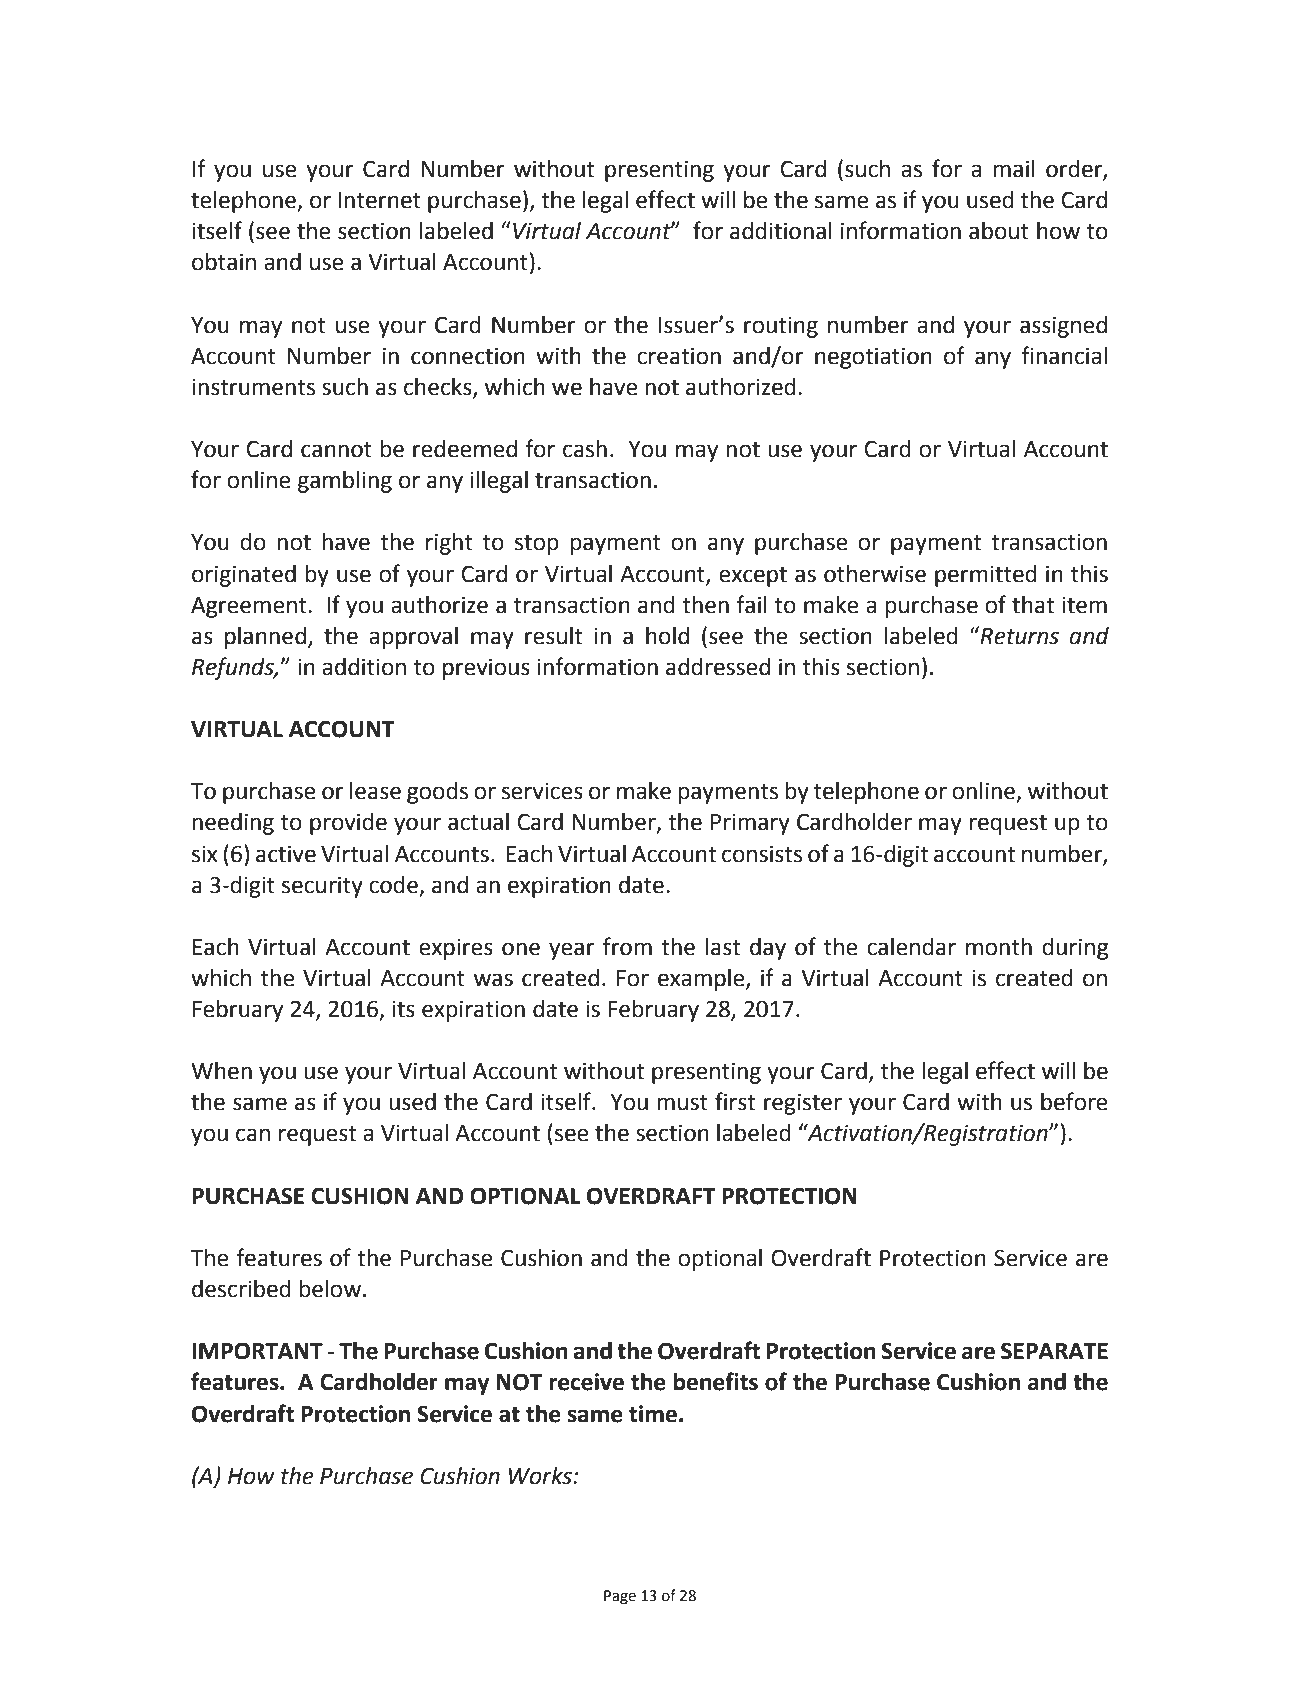  Describe the element at coordinates (221, 1071) in the page. I see `When` at that location.
